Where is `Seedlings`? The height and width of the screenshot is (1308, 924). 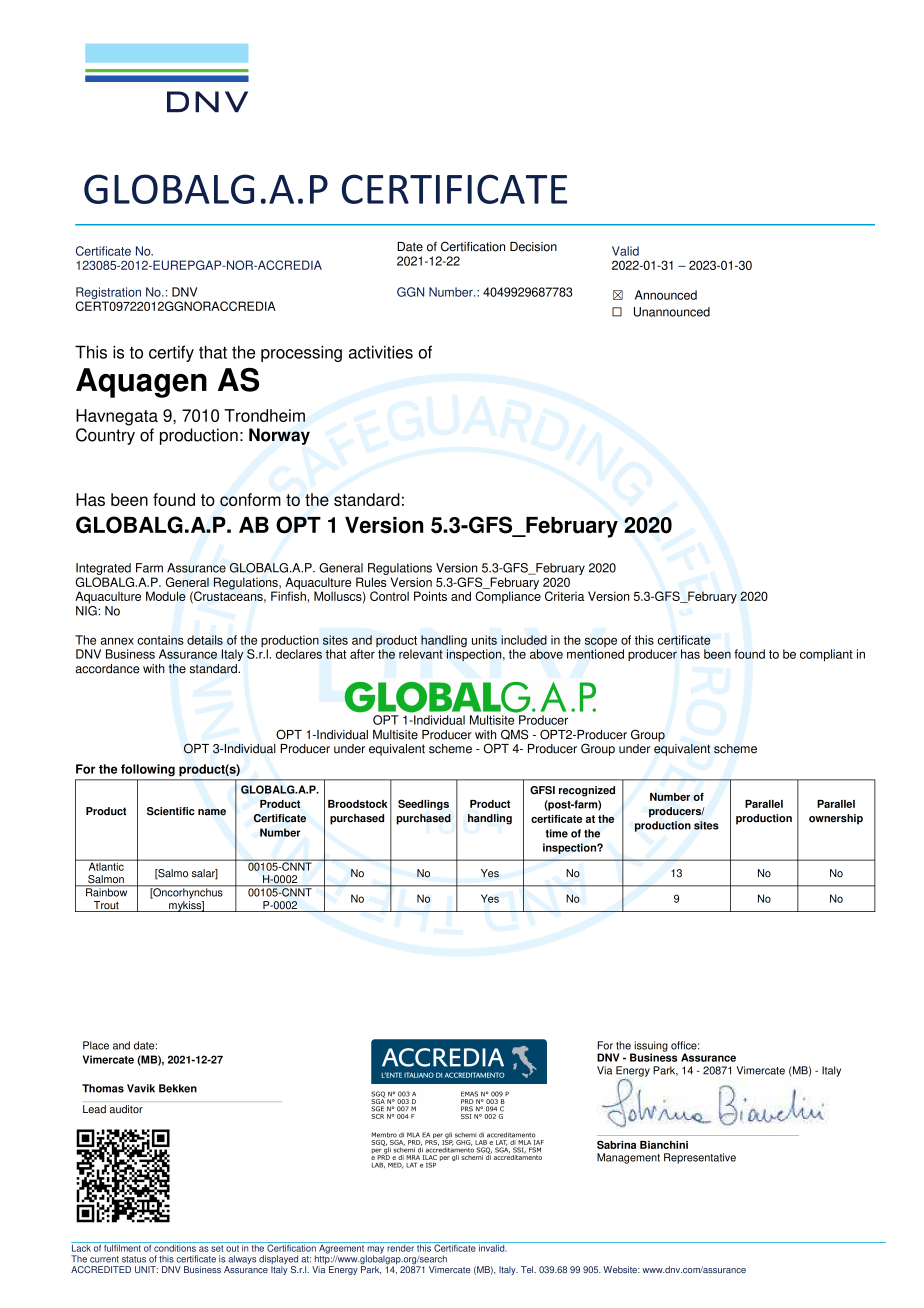
Seedlings is located at coordinates (423, 804).
